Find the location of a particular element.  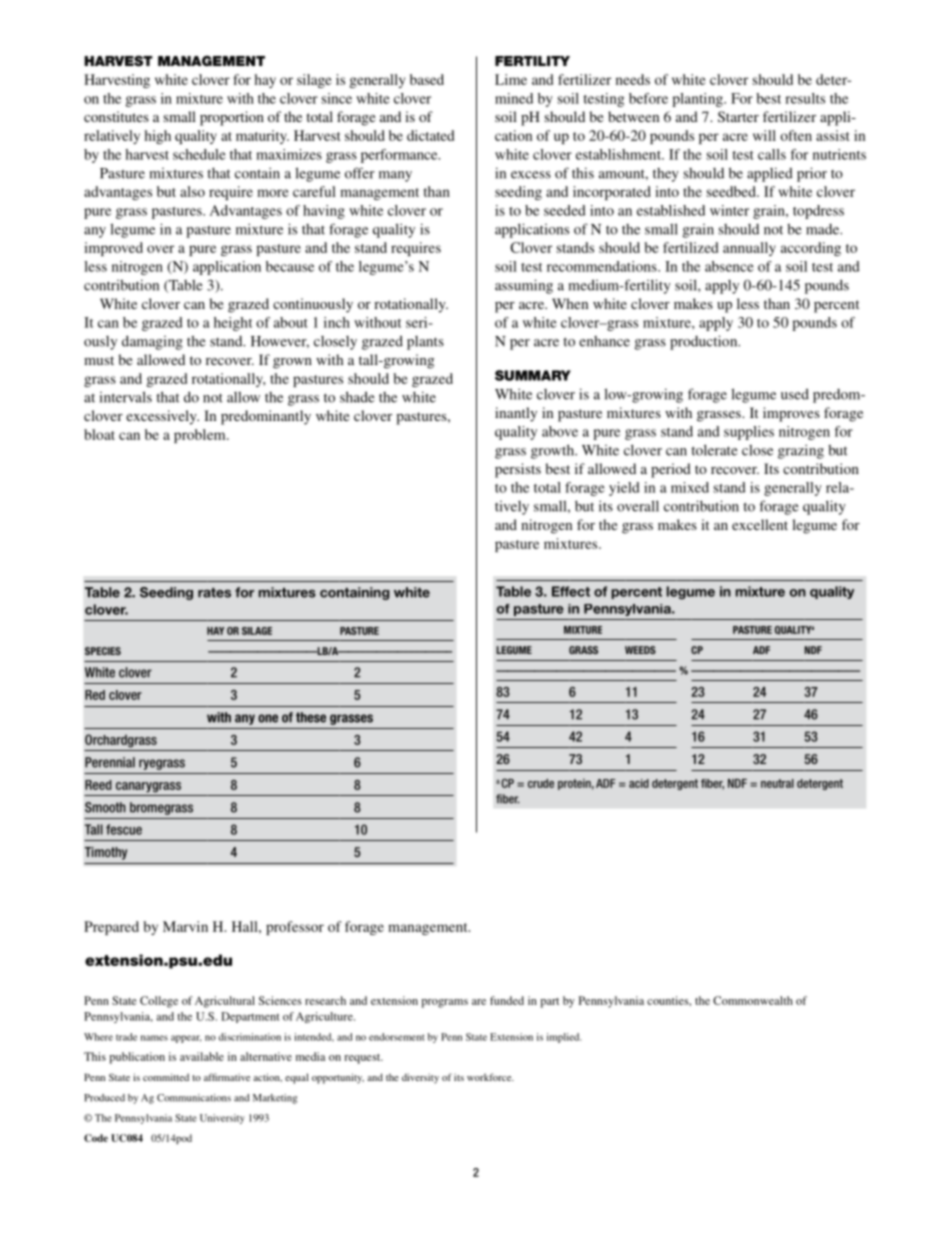

crude is located at coordinates (541, 783).
